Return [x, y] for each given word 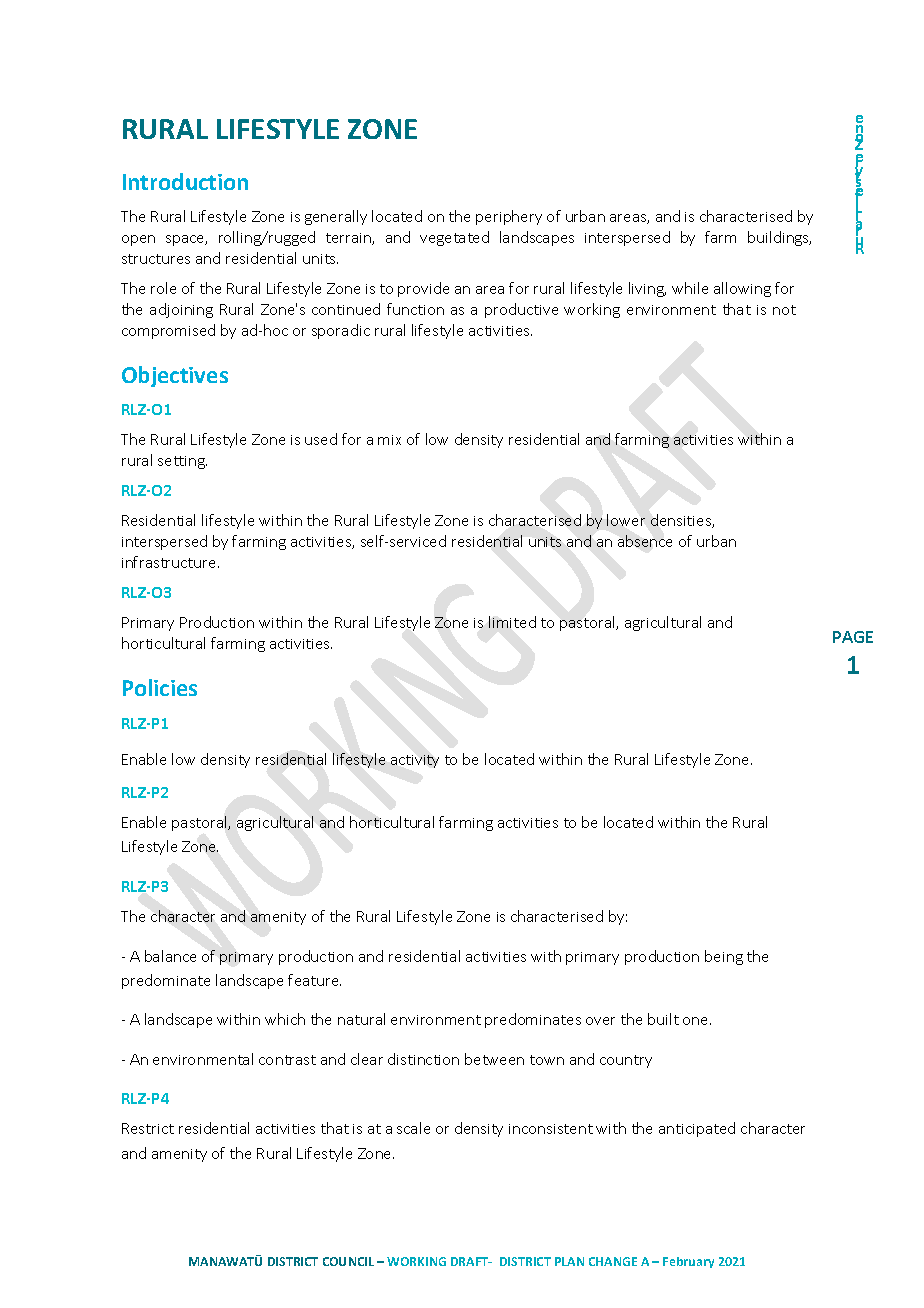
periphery [509, 217]
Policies [160, 687]
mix [389, 440]
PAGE [853, 637]
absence [645, 541]
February [688, 1262]
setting [182, 462]
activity [415, 761]
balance [170, 956]
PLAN [569, 1261]
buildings [779, 238]
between [494, 1059]
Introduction [185, 181]
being [724, 957]
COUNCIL [348, 1261]
